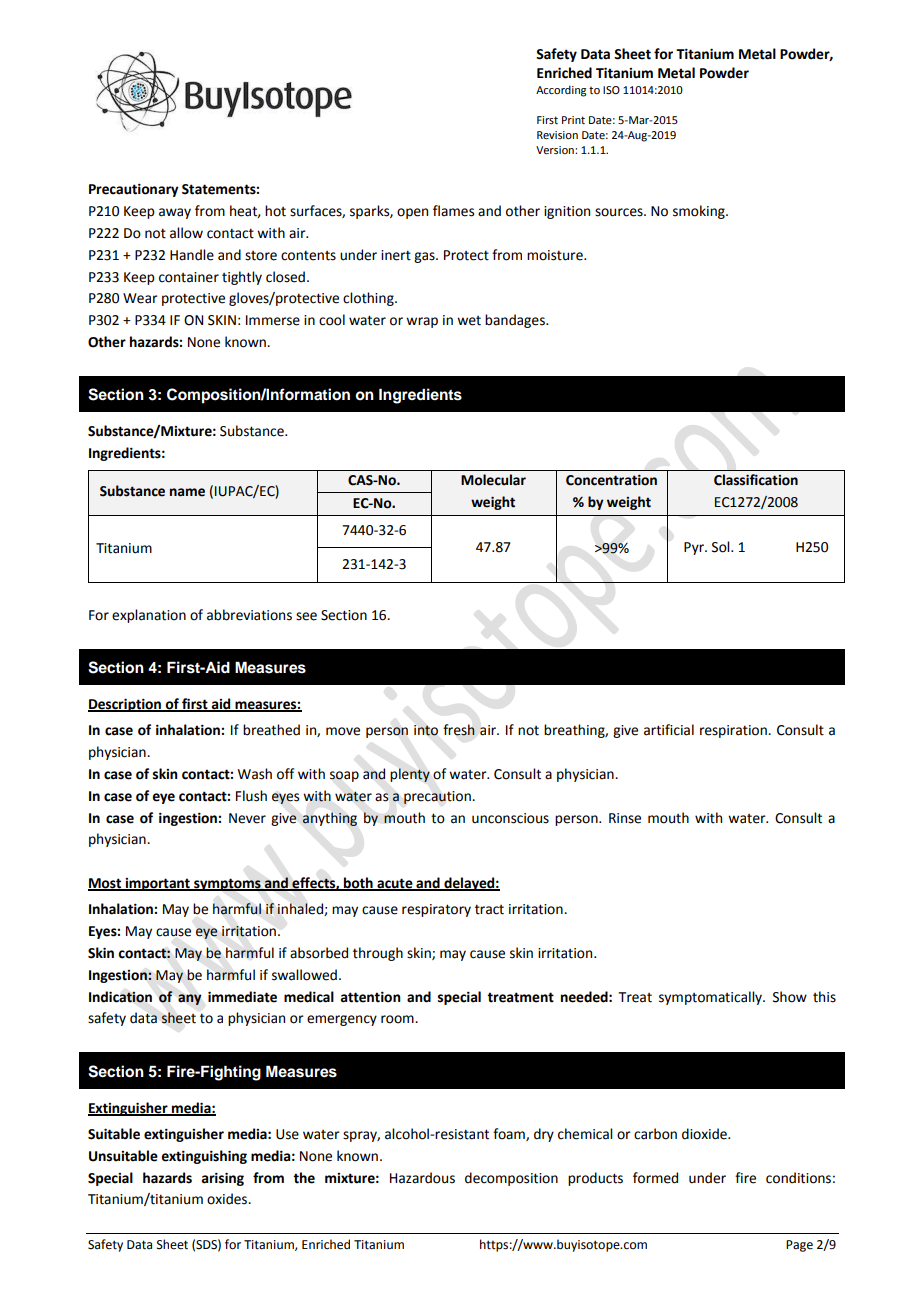 Image resolution: width=924 pixels, height=1308 pixels. Describe the element at coordinates (422, 1178) in the page. I see `Hazardous` at that location.
